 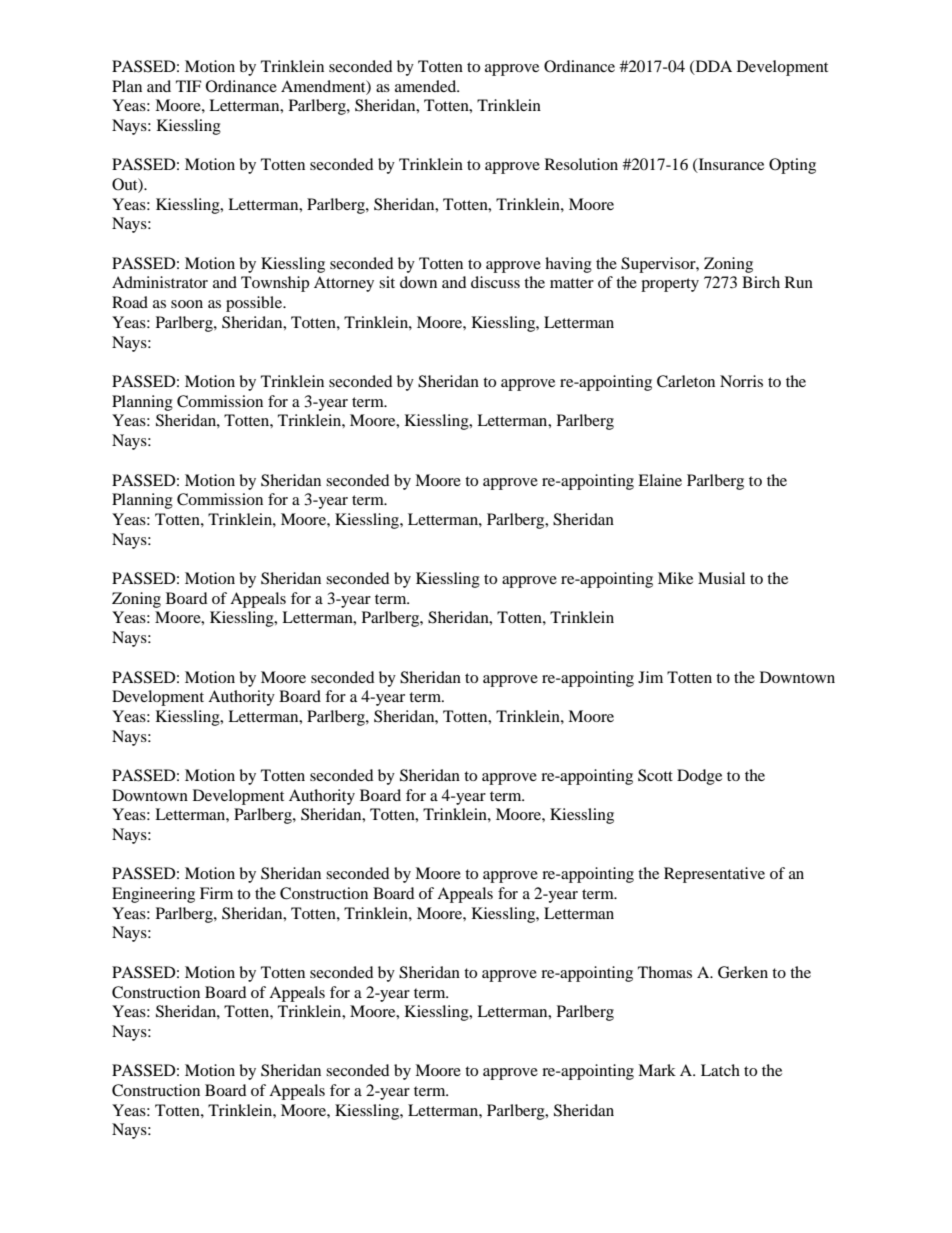 What do you see at coordinates (216, 893) in the page?
I see `Firm` at bounding box center [216, 893].
